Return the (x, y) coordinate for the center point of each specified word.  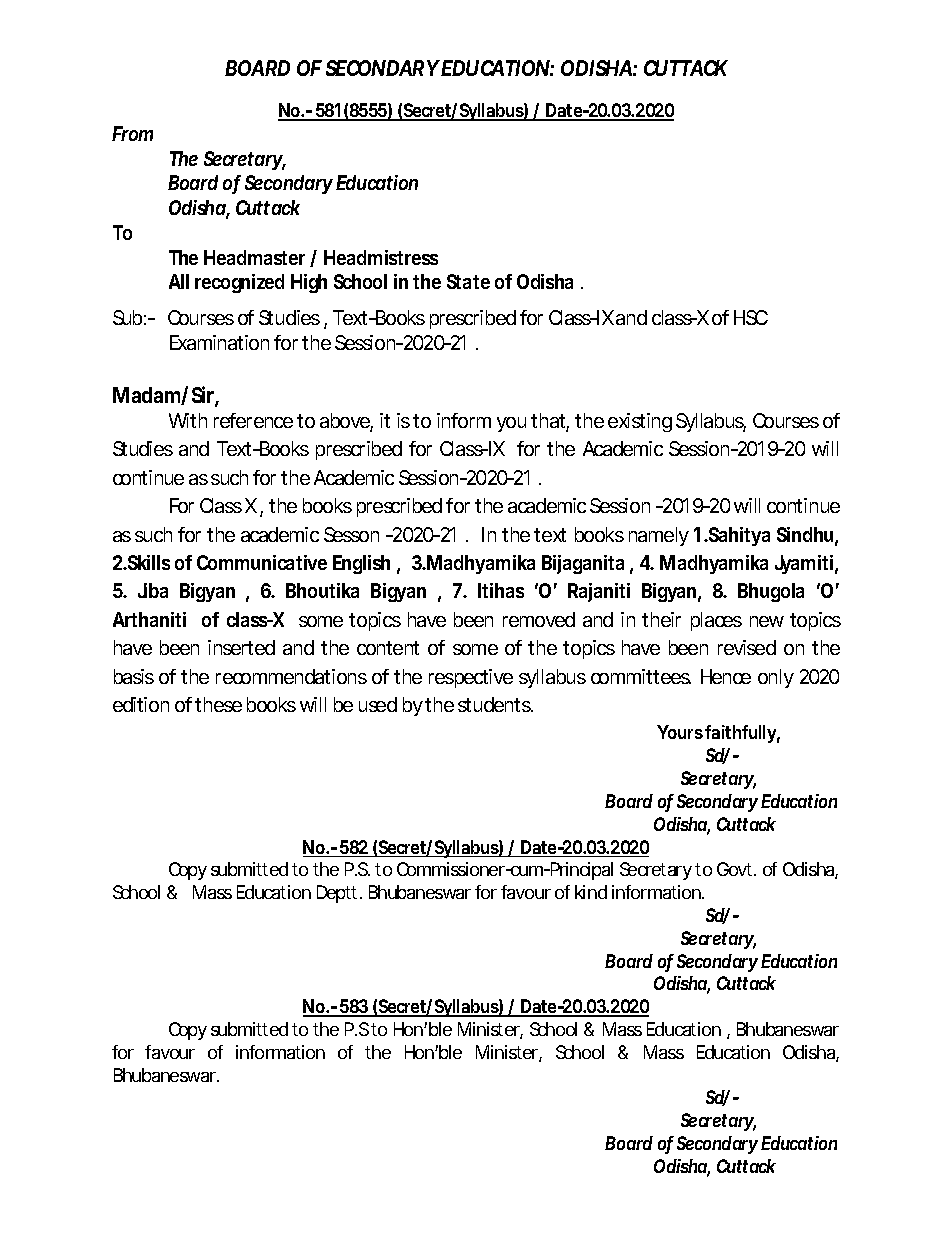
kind (591, 892)
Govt (736, 869)
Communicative (262, 562)
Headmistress (381, 257)
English (361, 564)
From (132, 133)
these (218, 704)
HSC (751, 317)
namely (659, 536)
